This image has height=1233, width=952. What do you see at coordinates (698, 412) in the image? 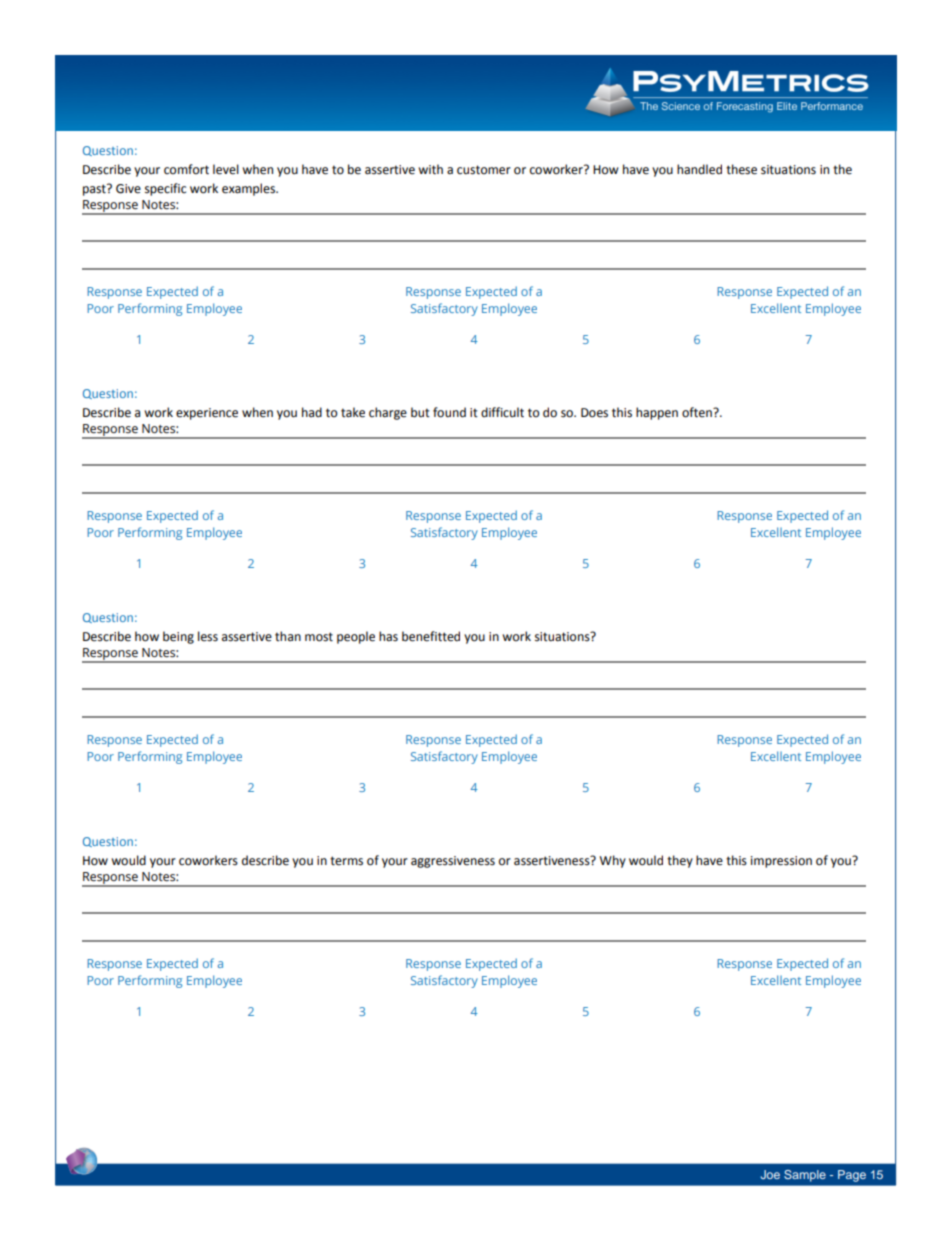
I see `often` at bounding box center [698, 412].
